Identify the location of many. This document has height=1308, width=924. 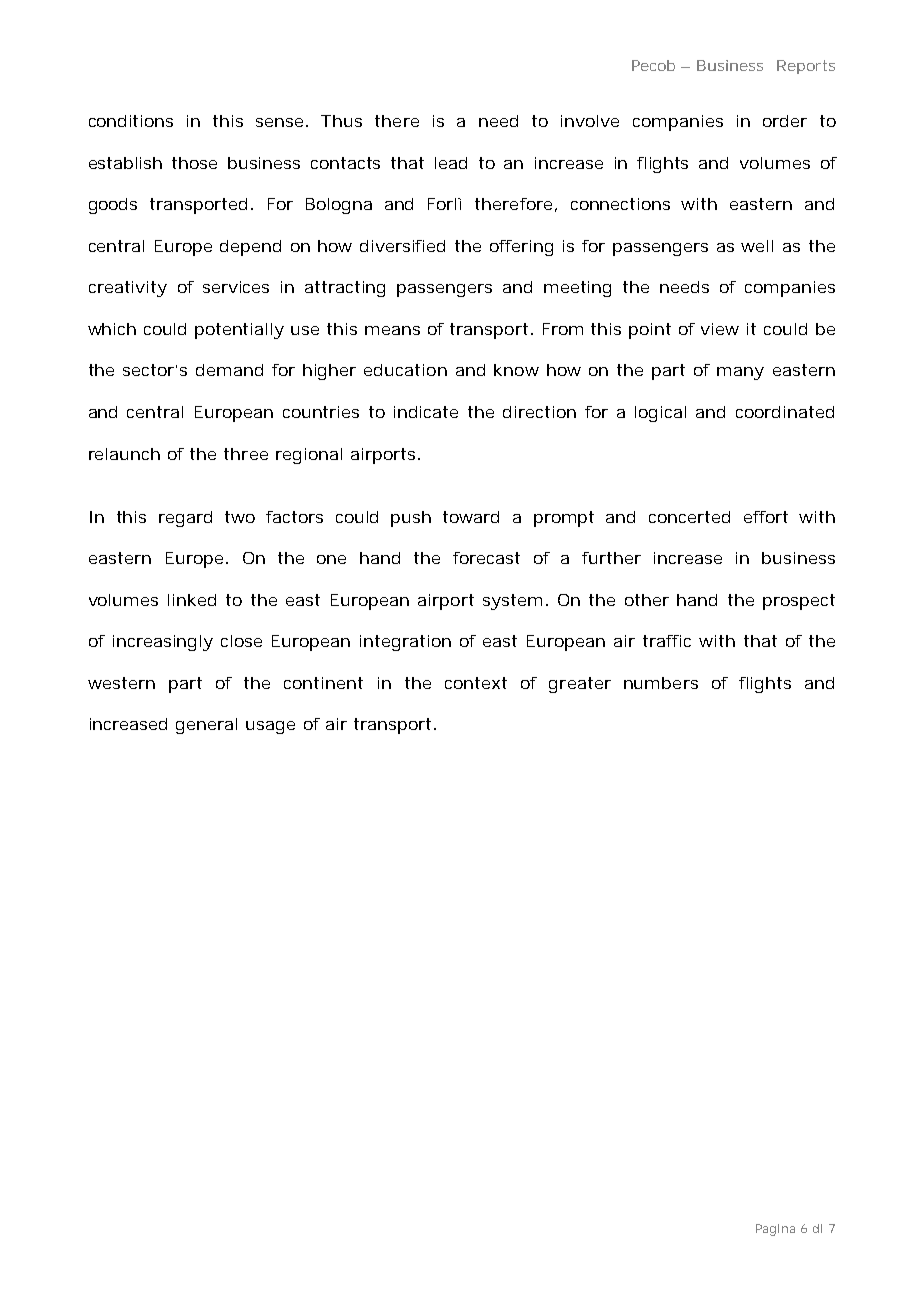
(740, 373).
